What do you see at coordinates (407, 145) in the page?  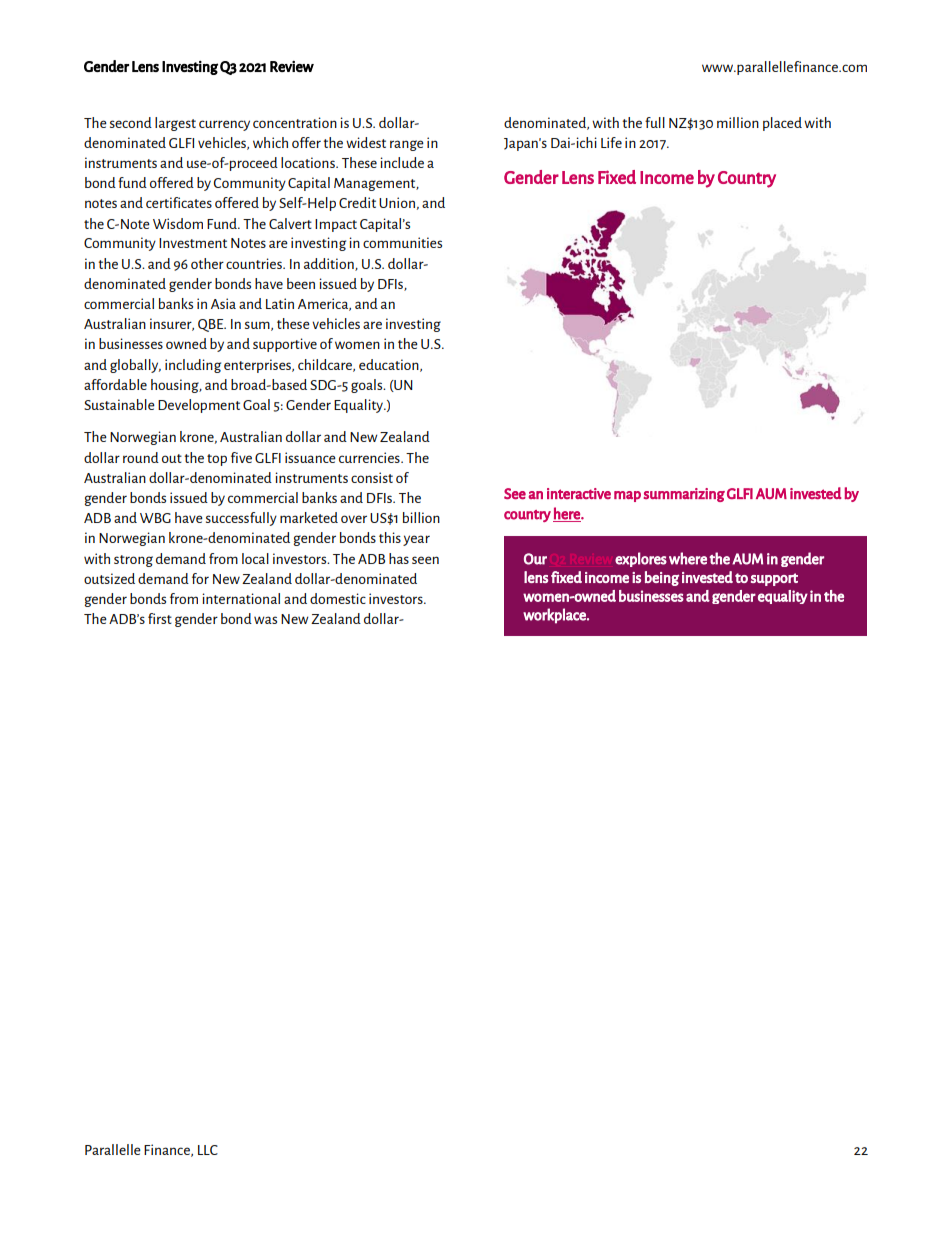 I see `range` at bounding box center [407, 145].
